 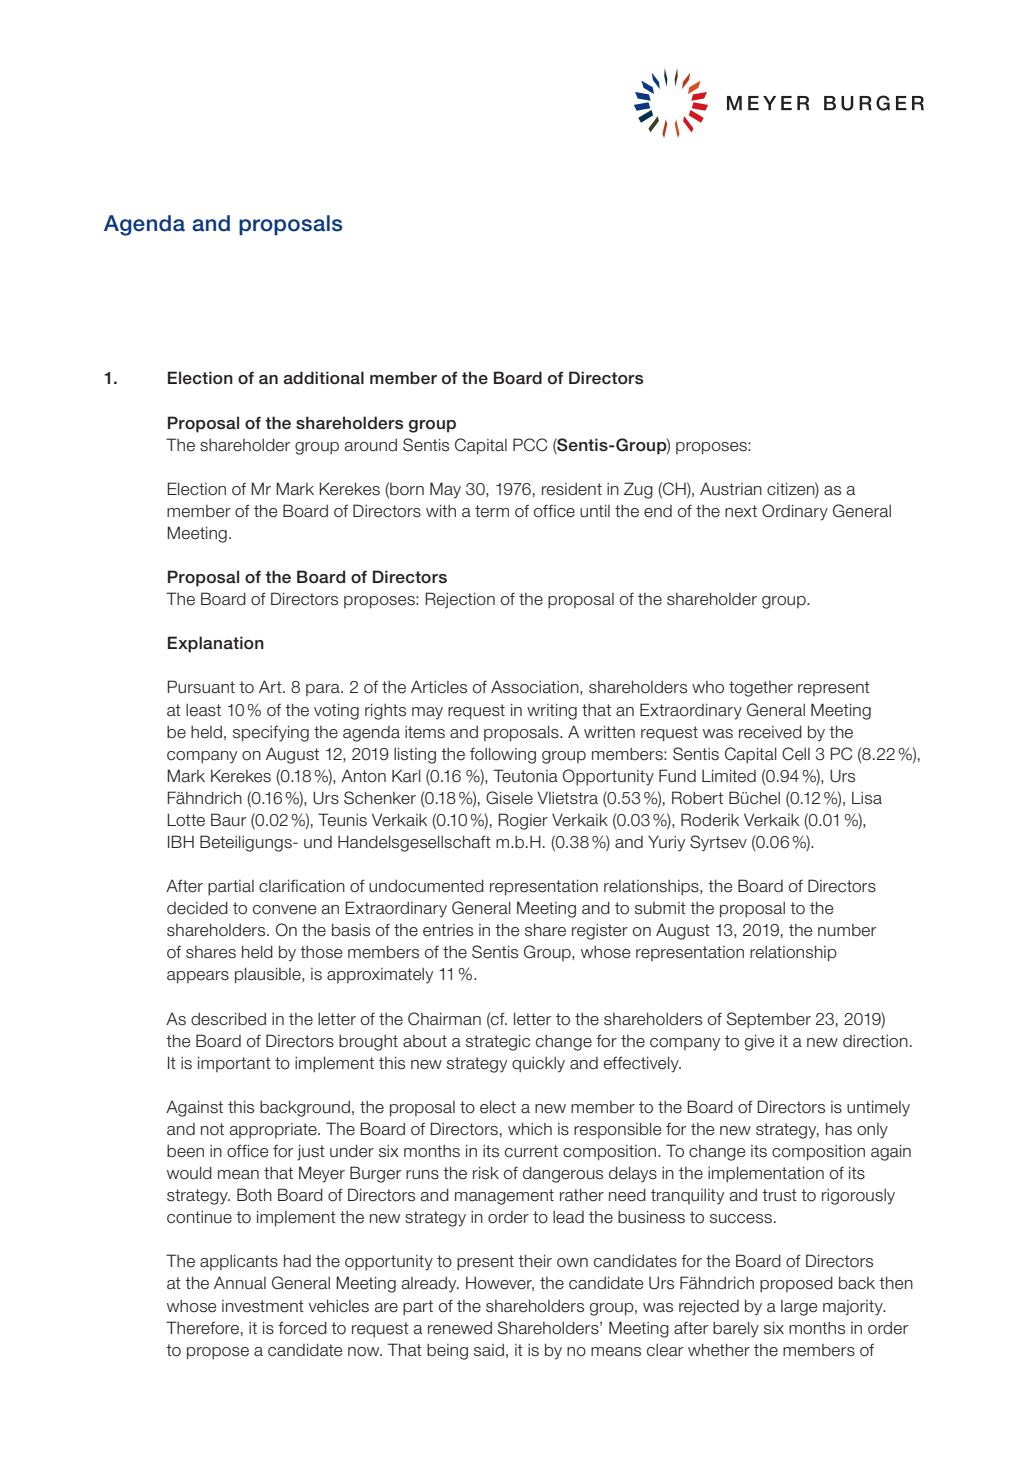 I want to click on writing, so click(x=552, y=711).
